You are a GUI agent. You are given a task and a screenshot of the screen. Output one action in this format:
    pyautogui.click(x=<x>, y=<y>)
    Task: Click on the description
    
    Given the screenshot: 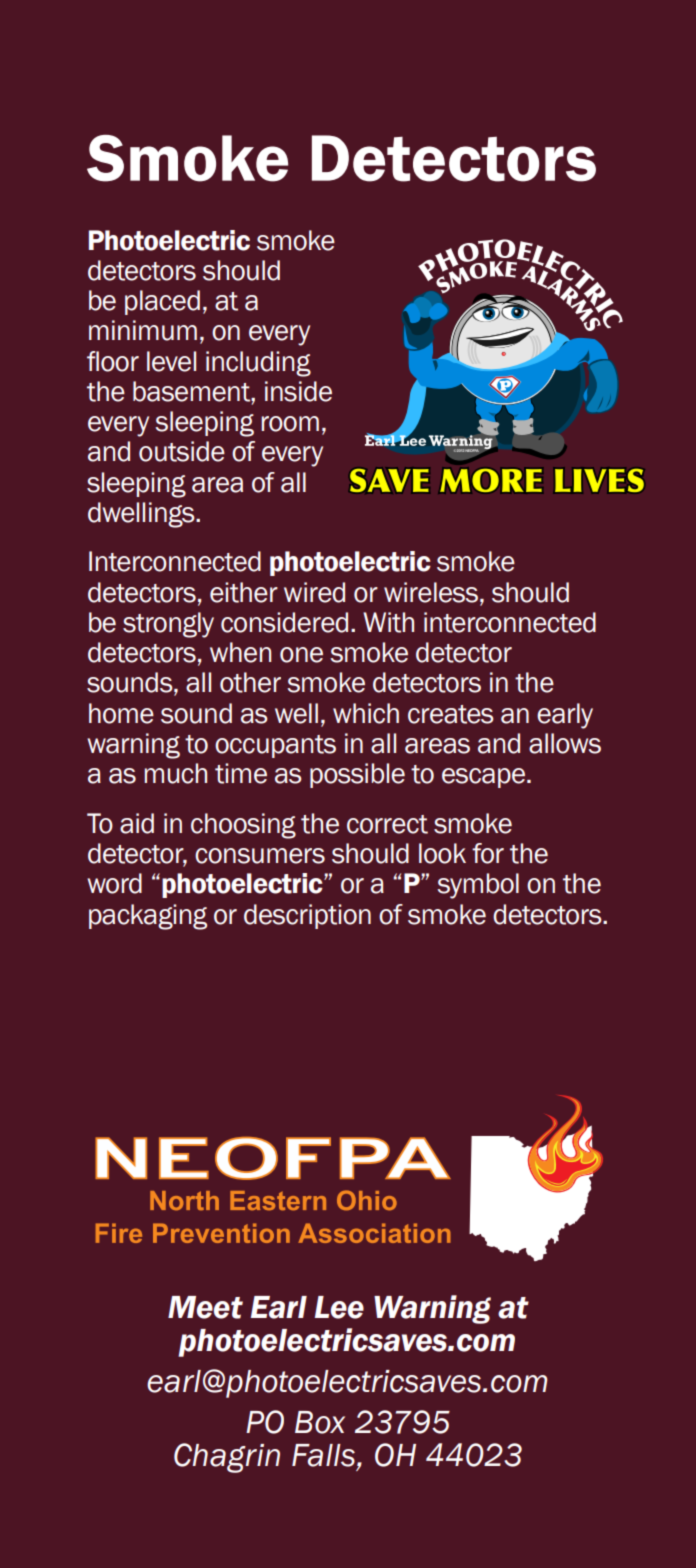 What is the action you would take?
    pyautogui.click(x=307, y=916)
